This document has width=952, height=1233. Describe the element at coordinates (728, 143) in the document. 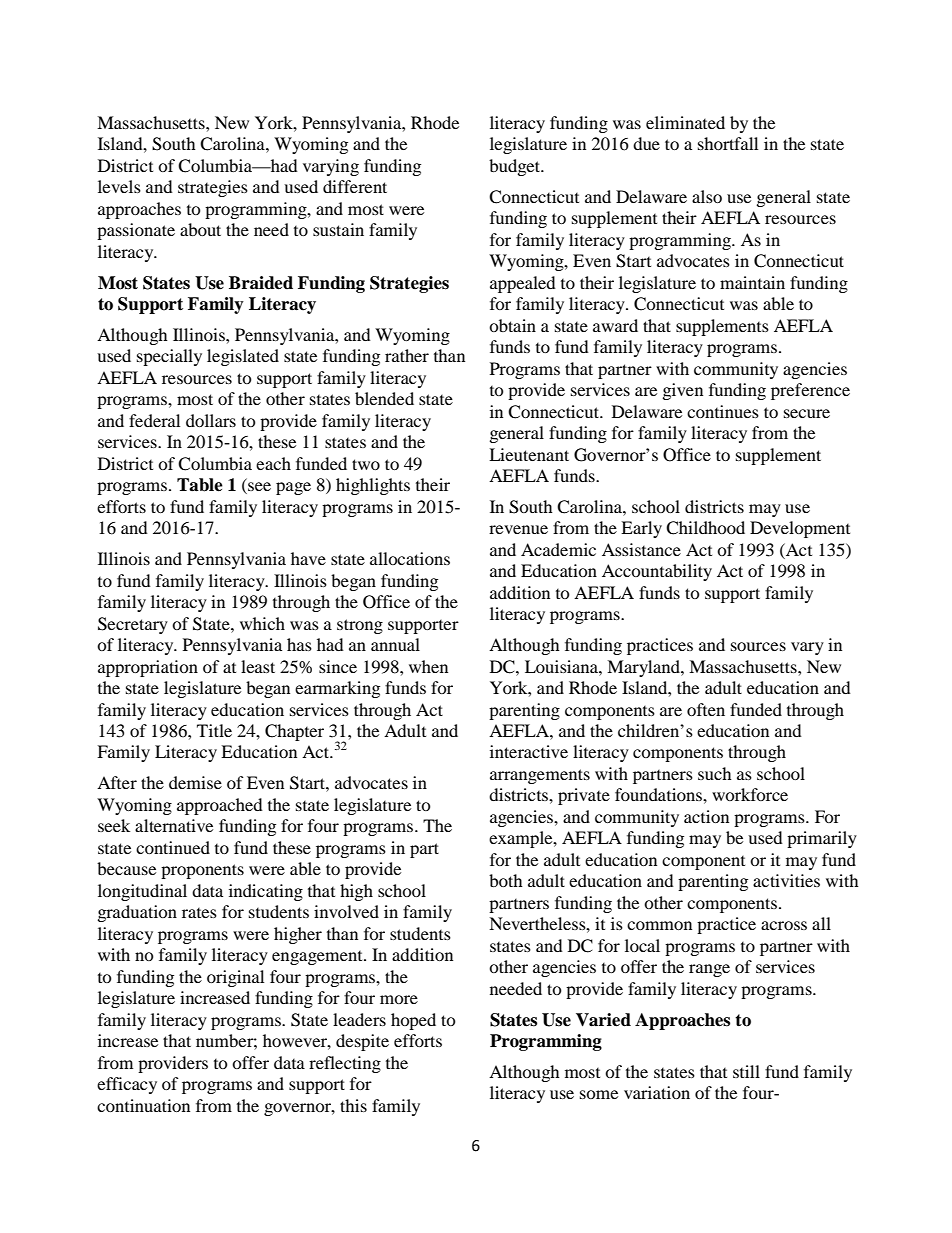

I see `shortfall` at that location.
